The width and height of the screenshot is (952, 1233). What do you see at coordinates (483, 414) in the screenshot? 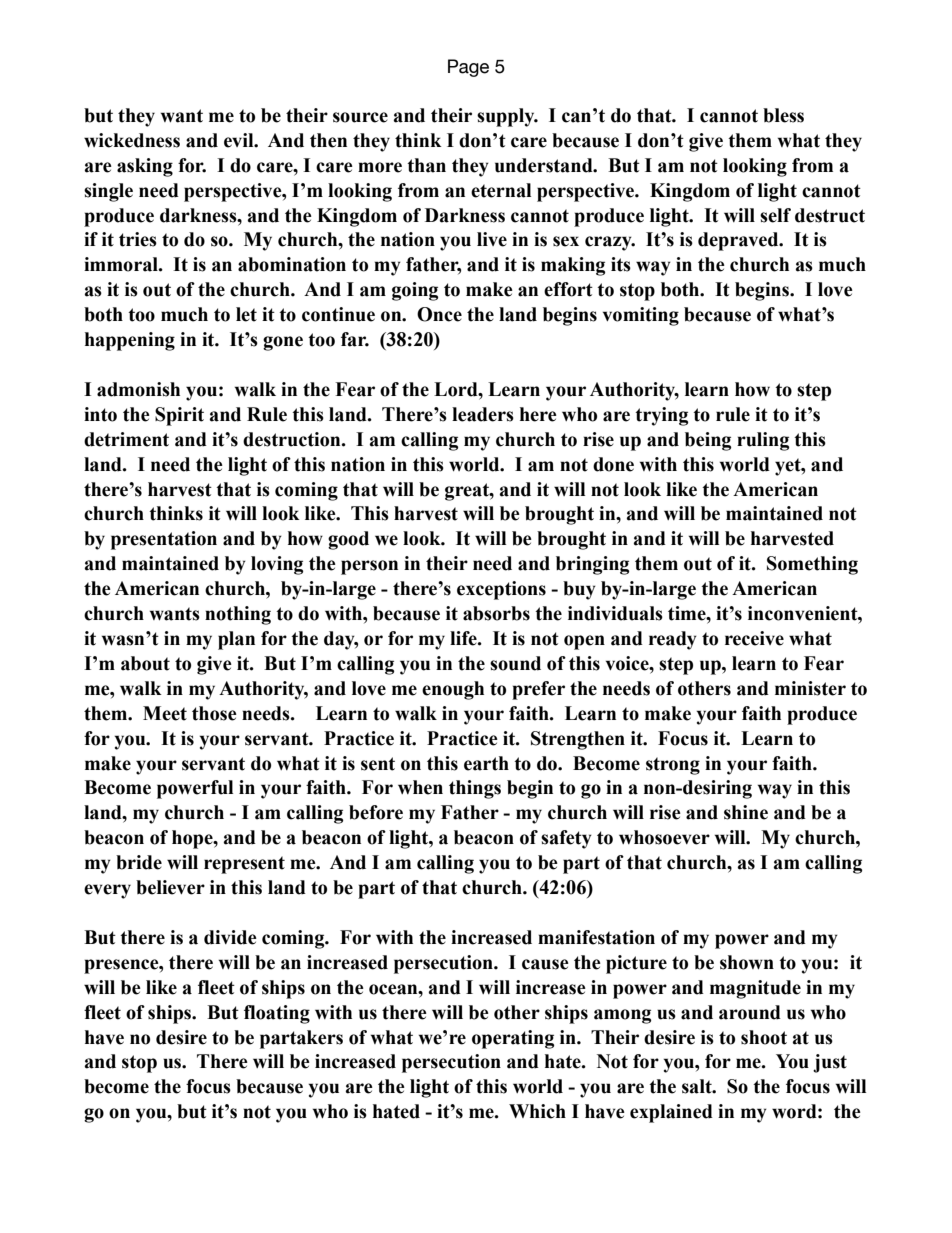
I see `leaders` at bounding box center [483, 414].
